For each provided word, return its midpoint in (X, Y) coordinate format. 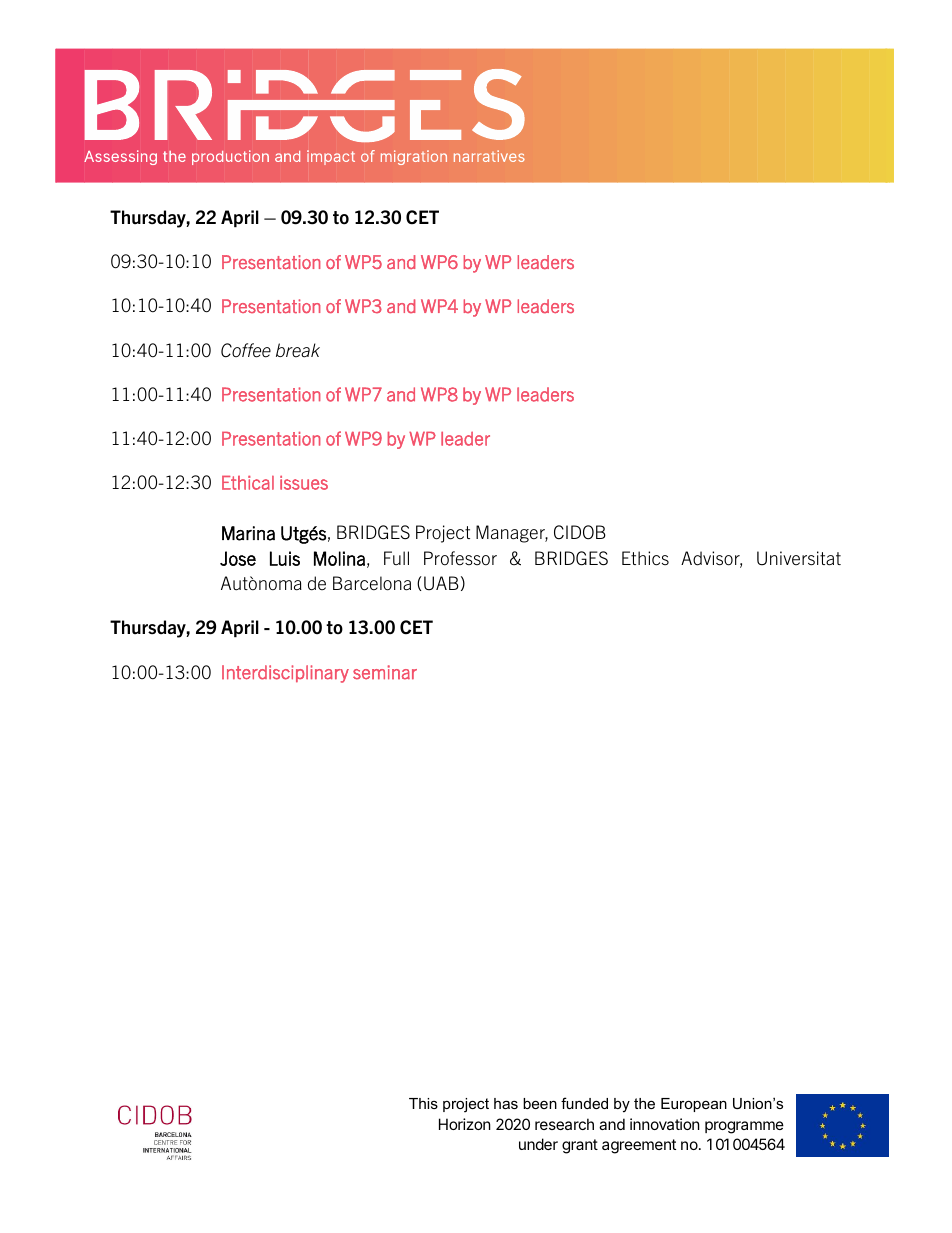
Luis (285, 558)
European (694, 1105)
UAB (441, 583)
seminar (385, 672)
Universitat (799, 558)
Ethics (645, 558)
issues (304, 483)
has (506, 1103)
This (423, 1103)
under (538, 1144)
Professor (460, 558)
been (540, 1103)
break (298, 350)
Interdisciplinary (285, 674)
